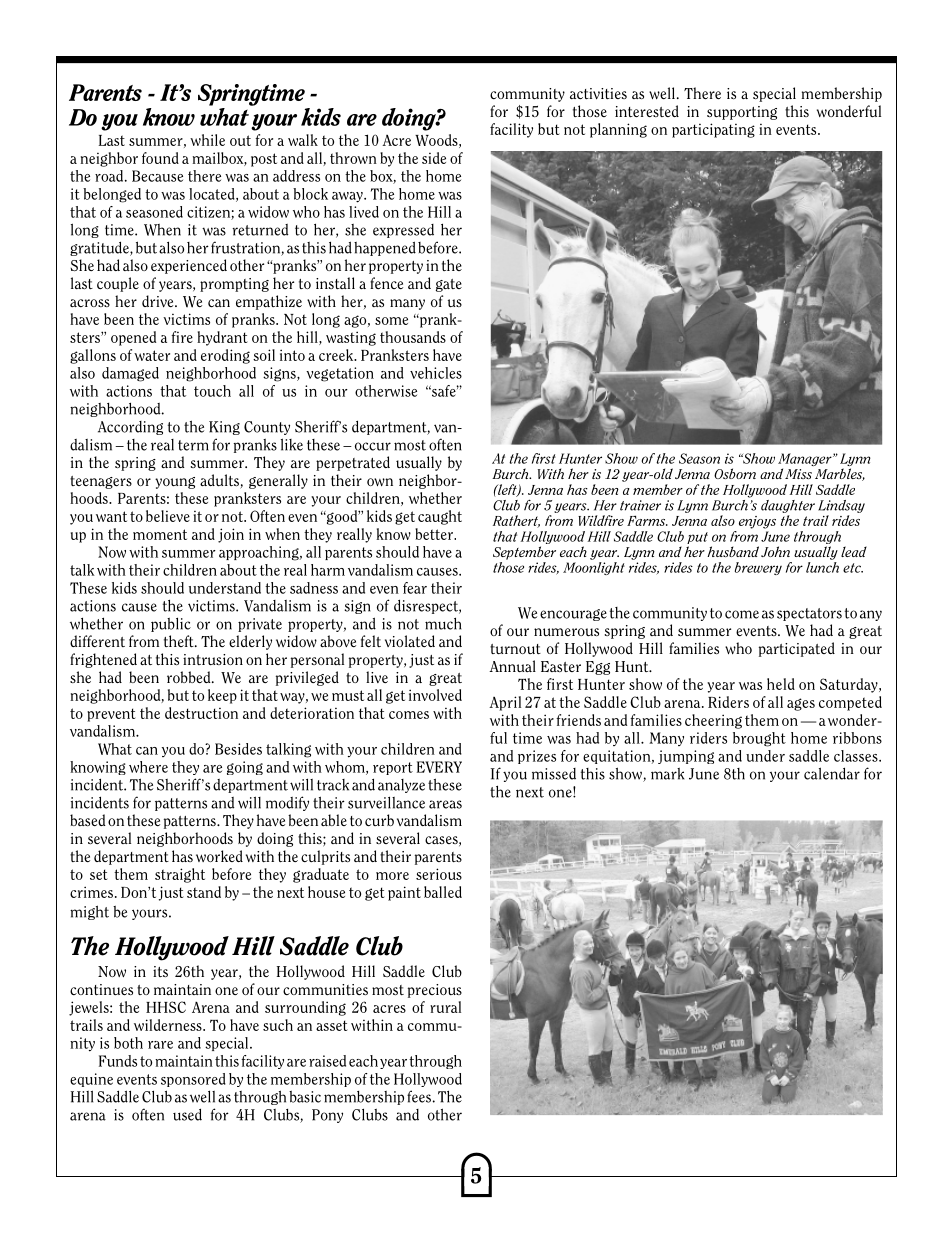 Image resolution: width=952 pixels, height=1233 pixels. I want to click on vehicles, so click(436, 373).
